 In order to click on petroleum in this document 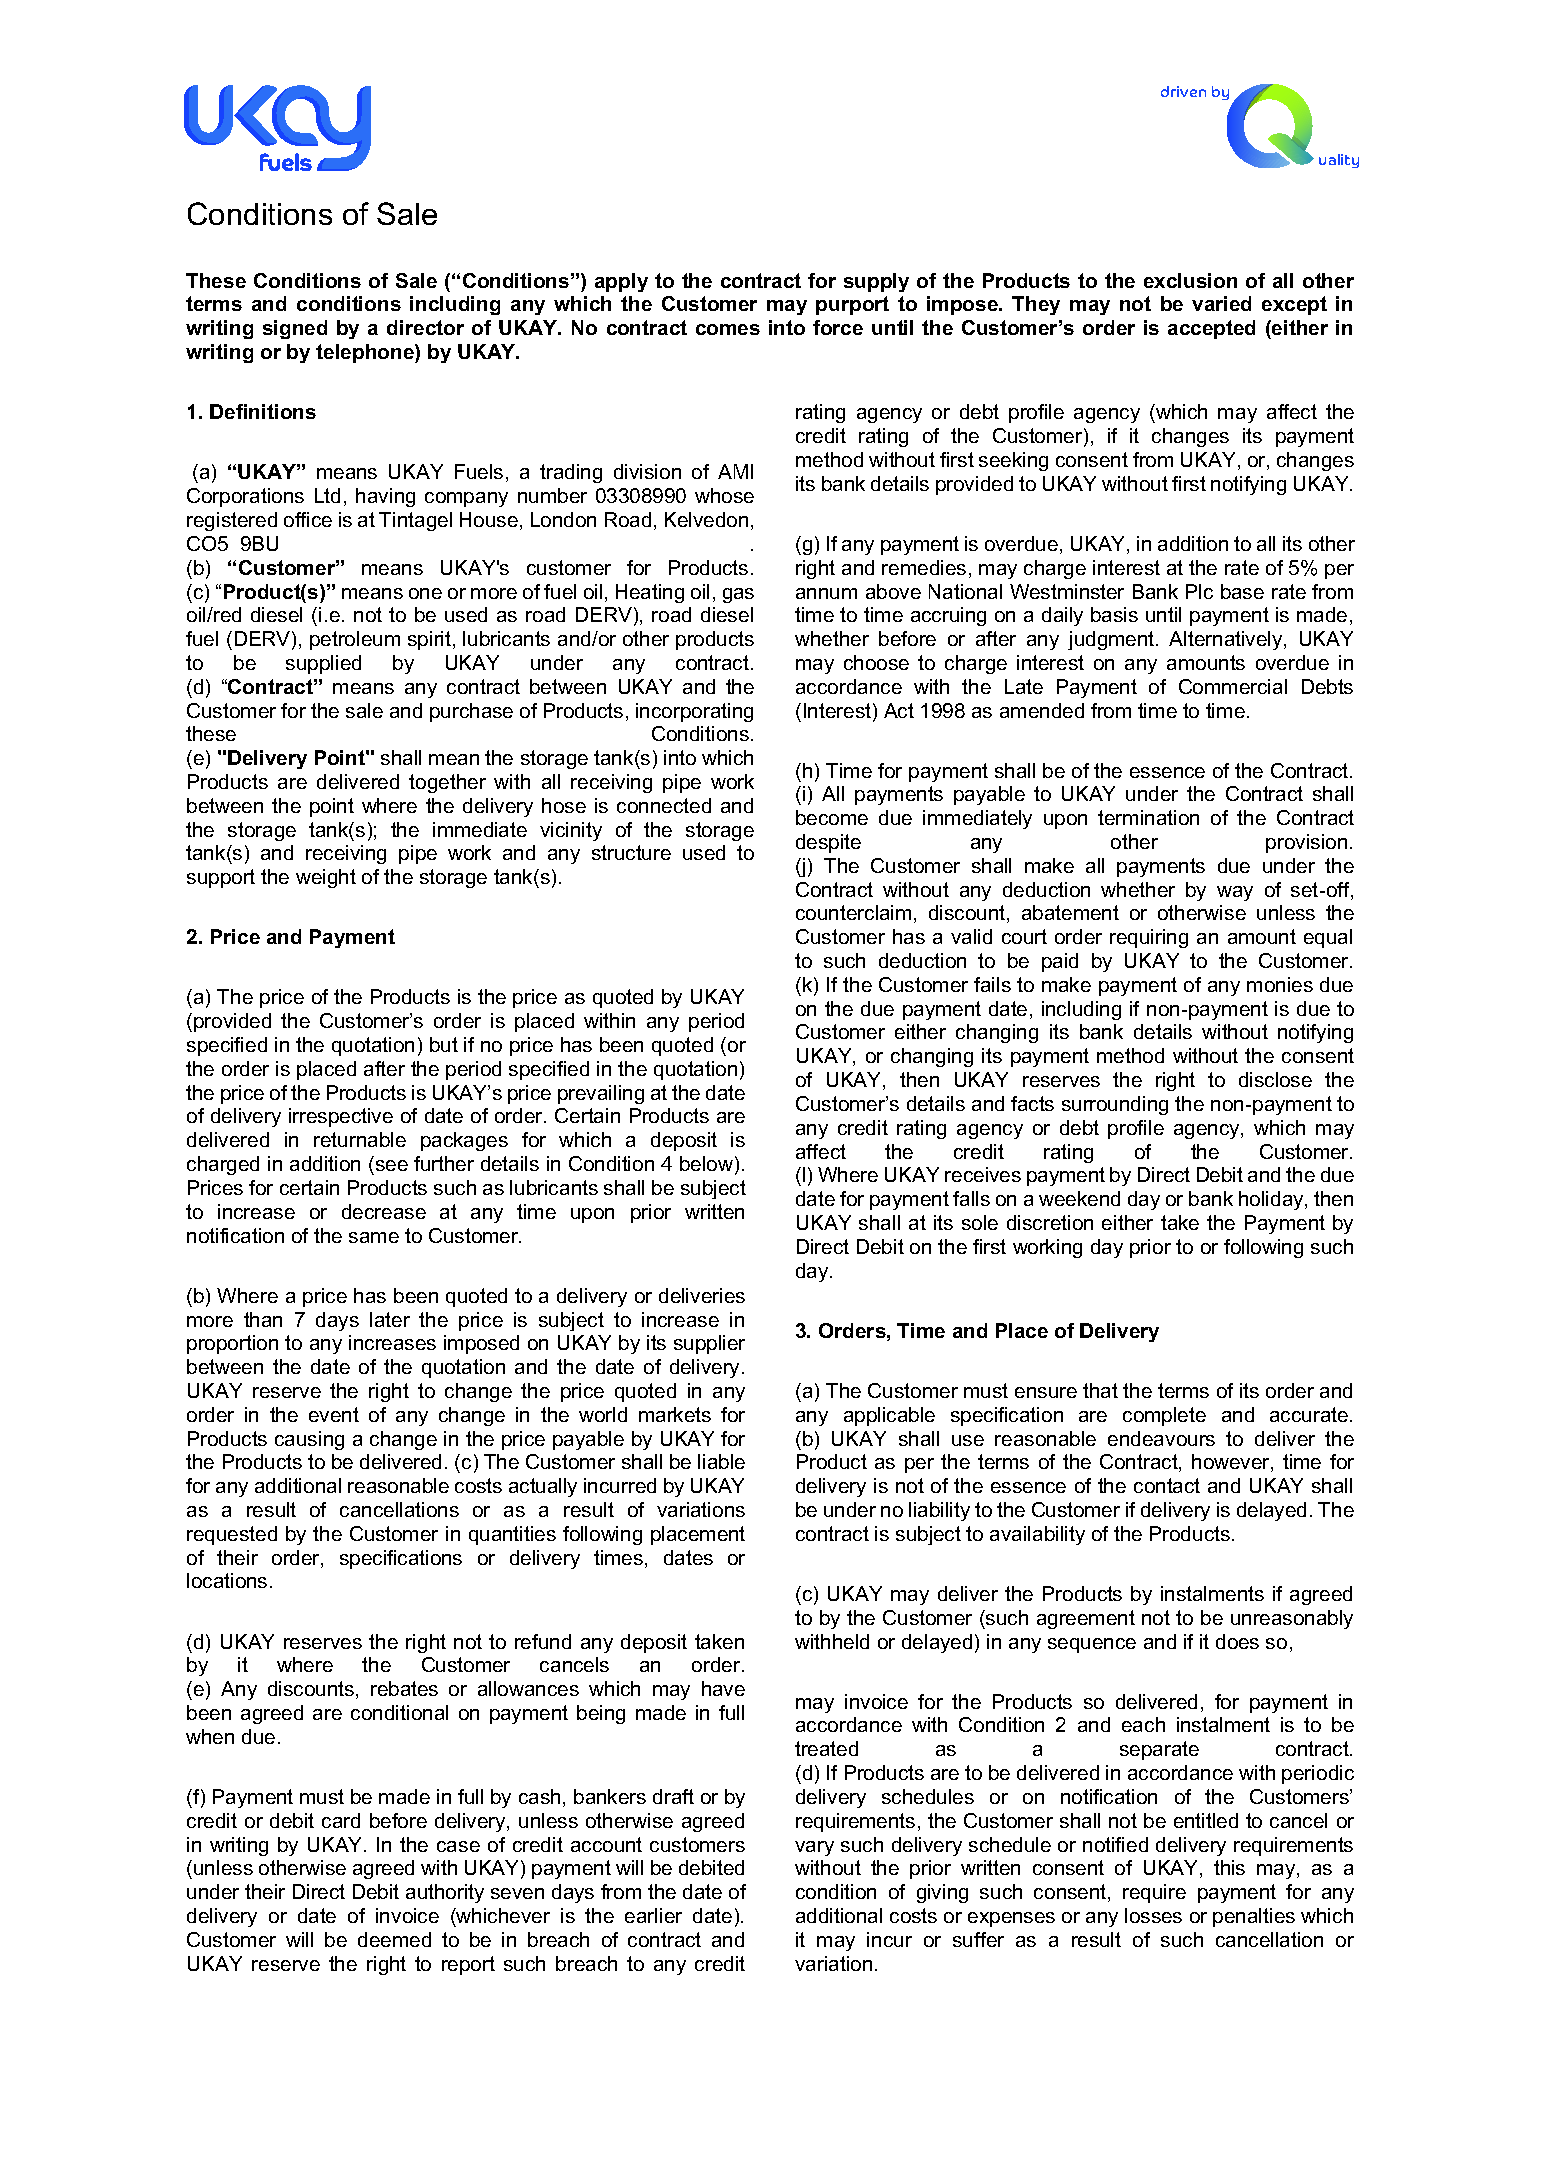, I will do `click(355, 640)`.
